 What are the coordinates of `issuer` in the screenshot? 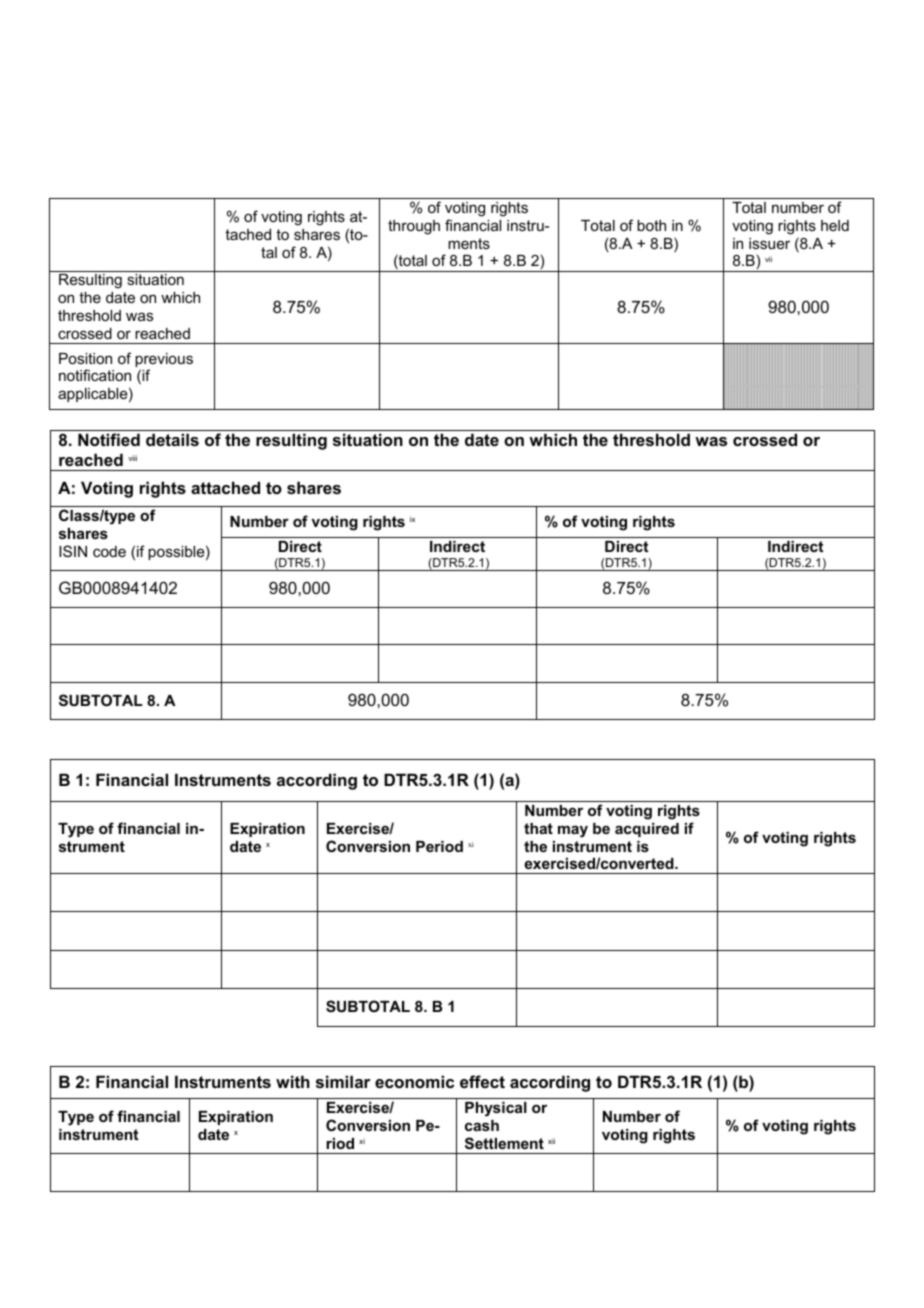 It's located at (769, 243).
